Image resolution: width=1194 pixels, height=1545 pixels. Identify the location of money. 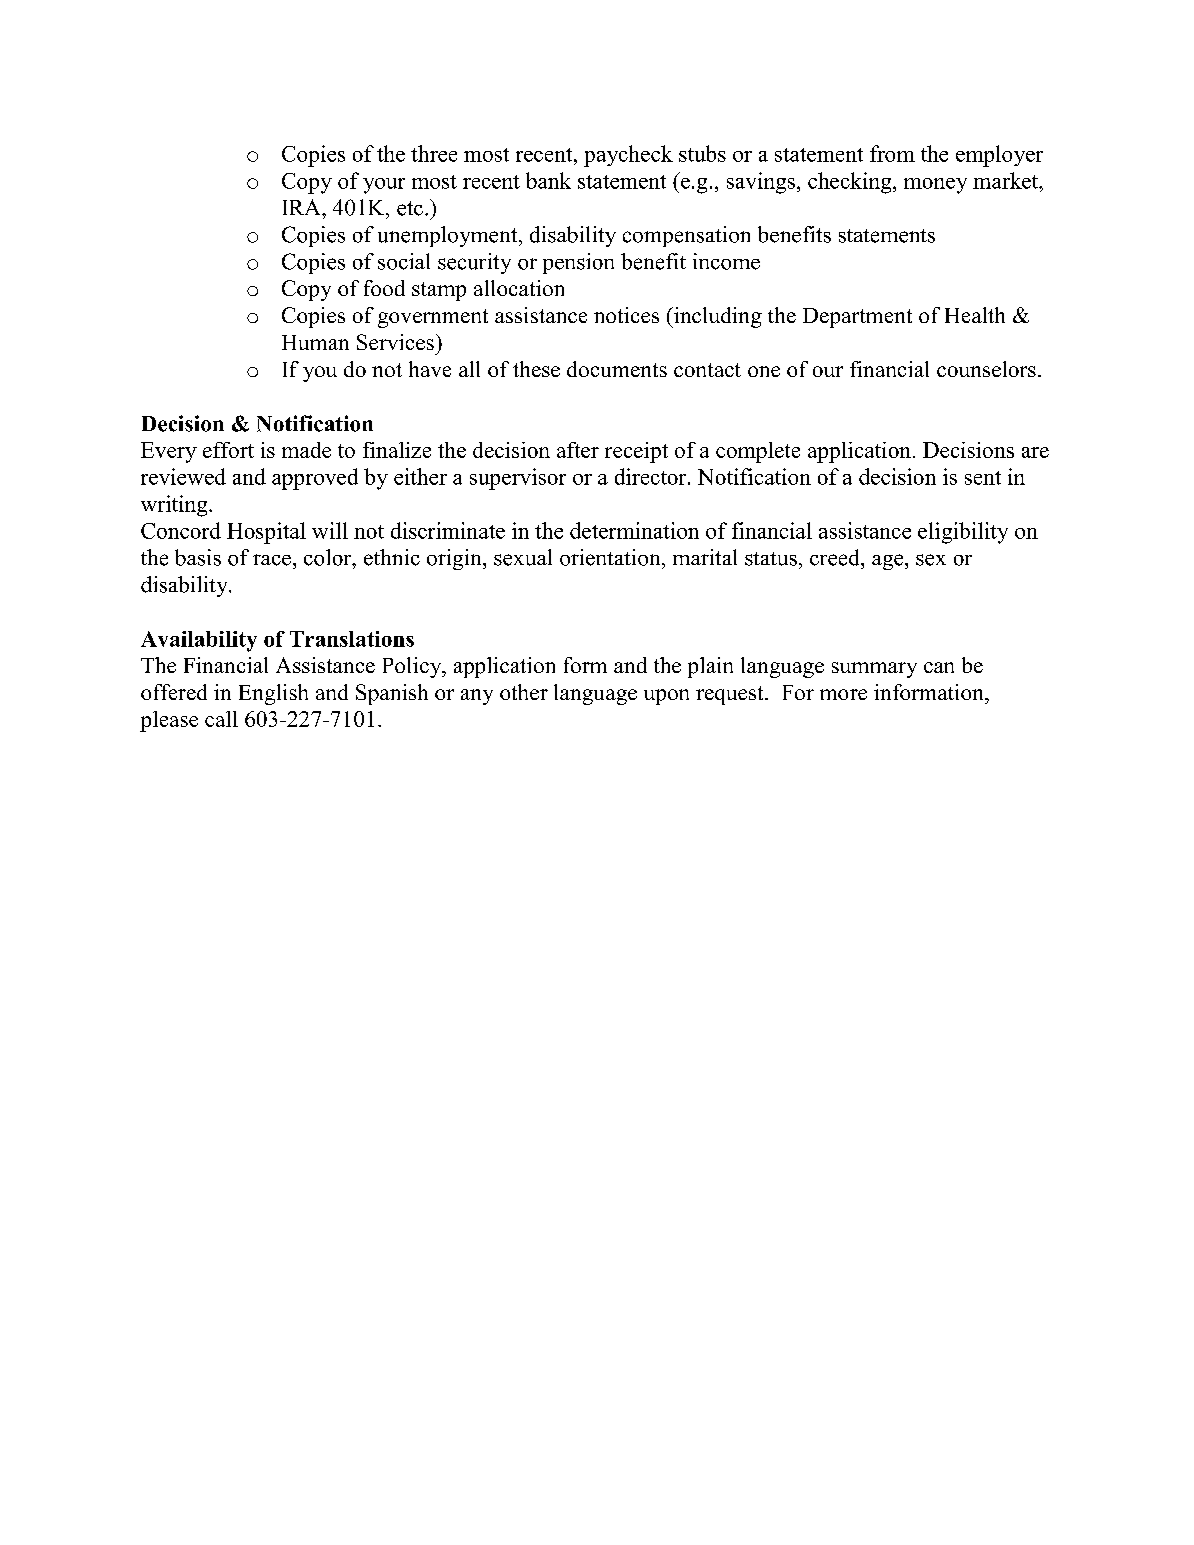
(935, 186).
